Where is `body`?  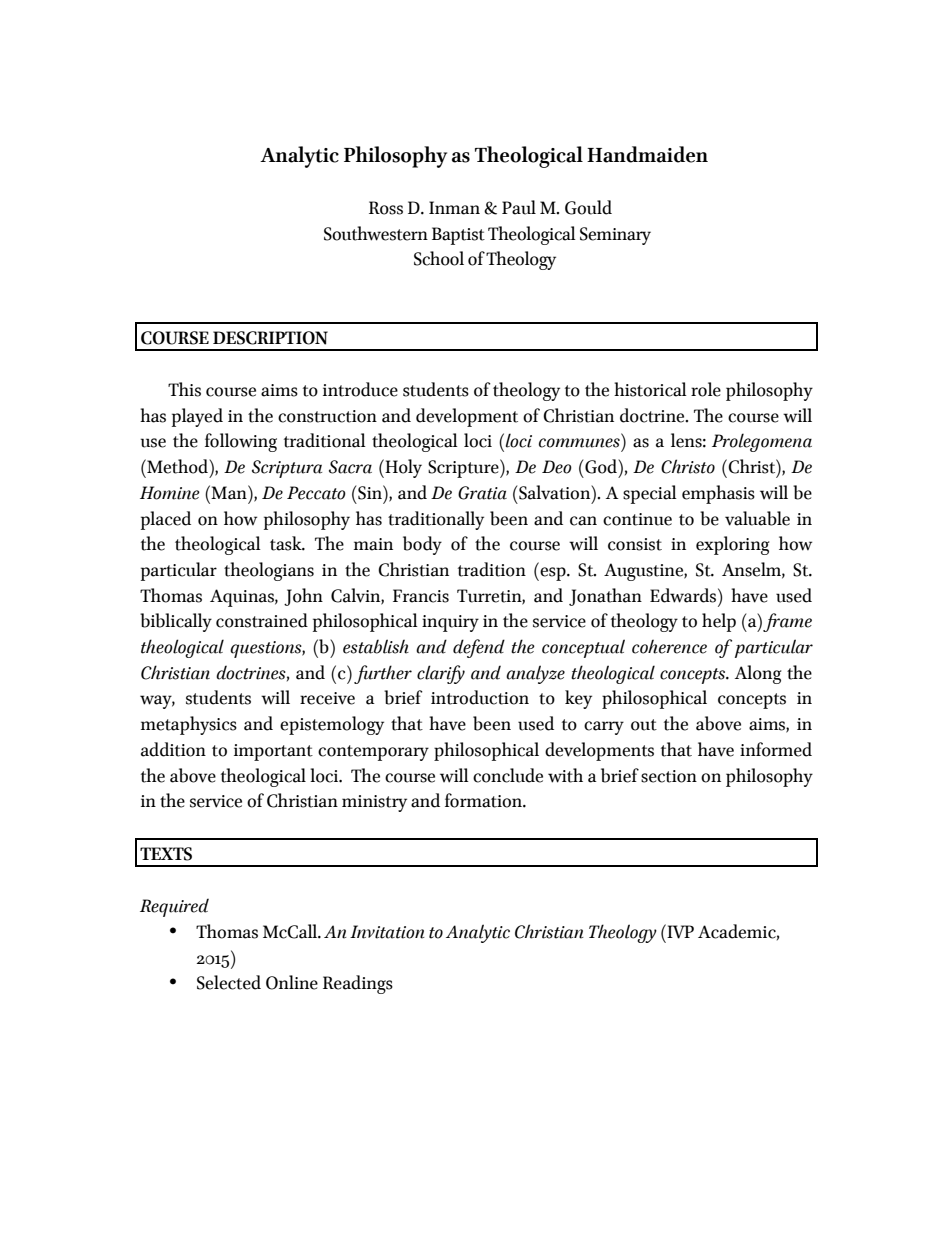 body is located at coordinates (422, 545).
